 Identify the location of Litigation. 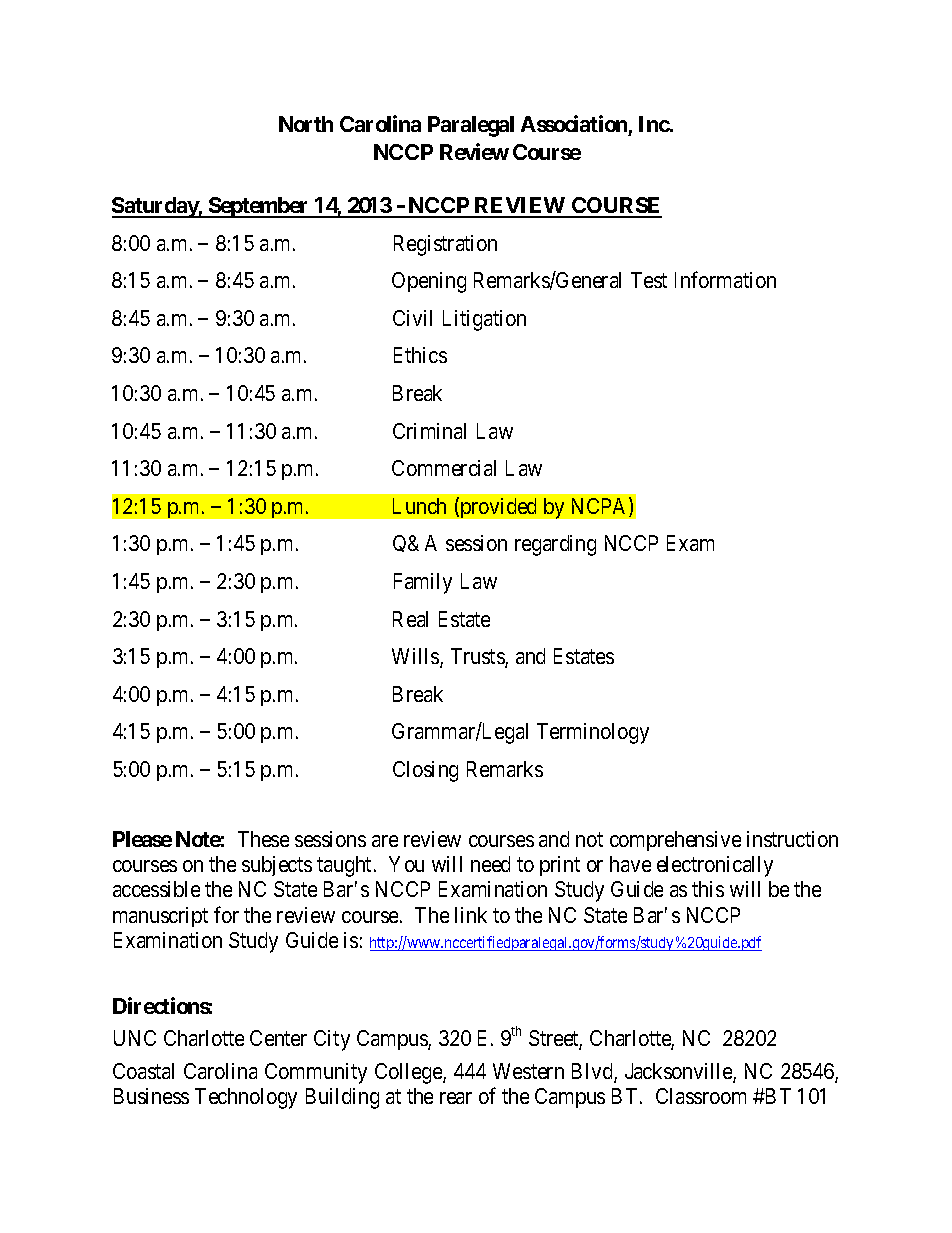
(484, 320).
